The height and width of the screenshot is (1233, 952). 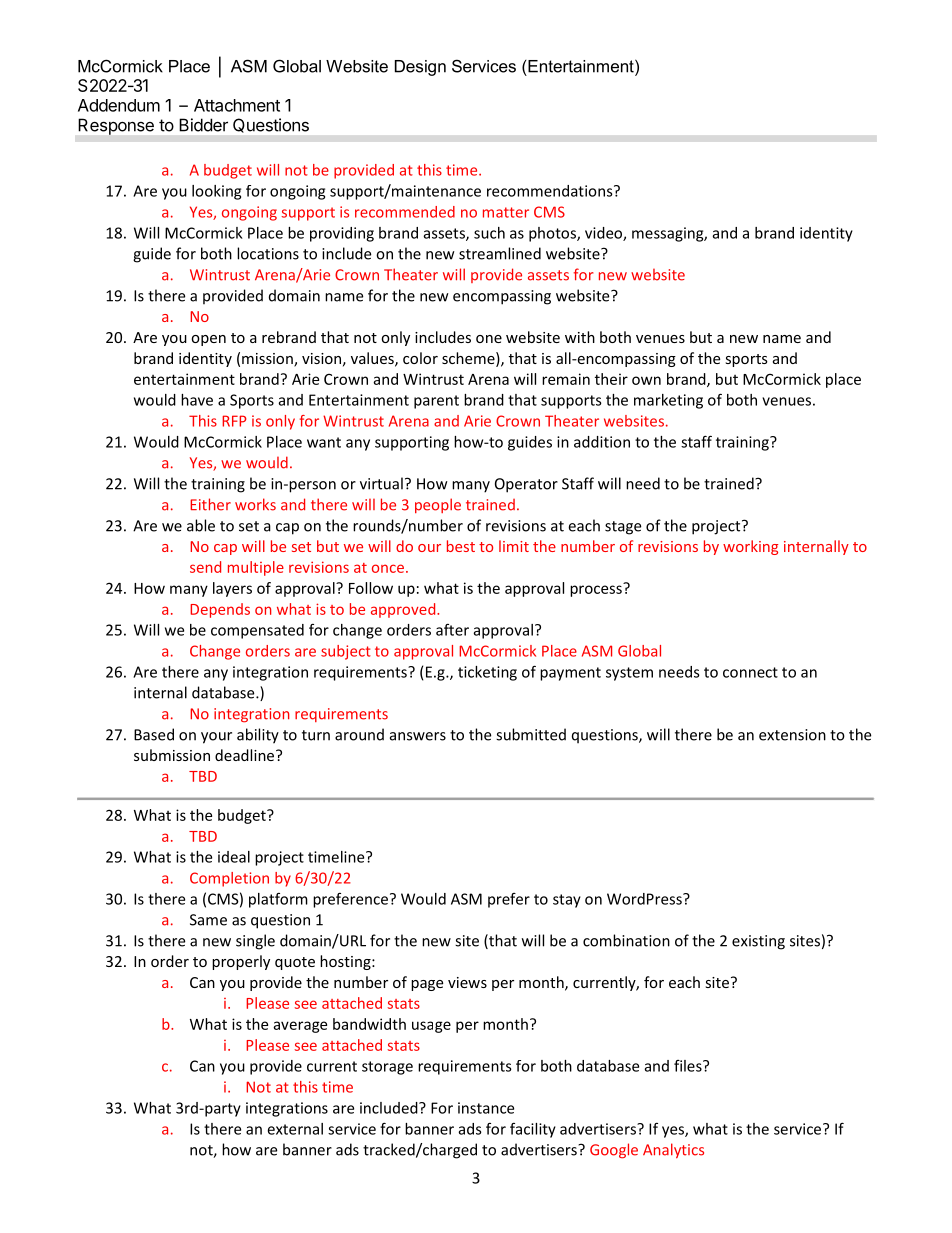 I want to click on recommendations, so click(x=551, y=191).
